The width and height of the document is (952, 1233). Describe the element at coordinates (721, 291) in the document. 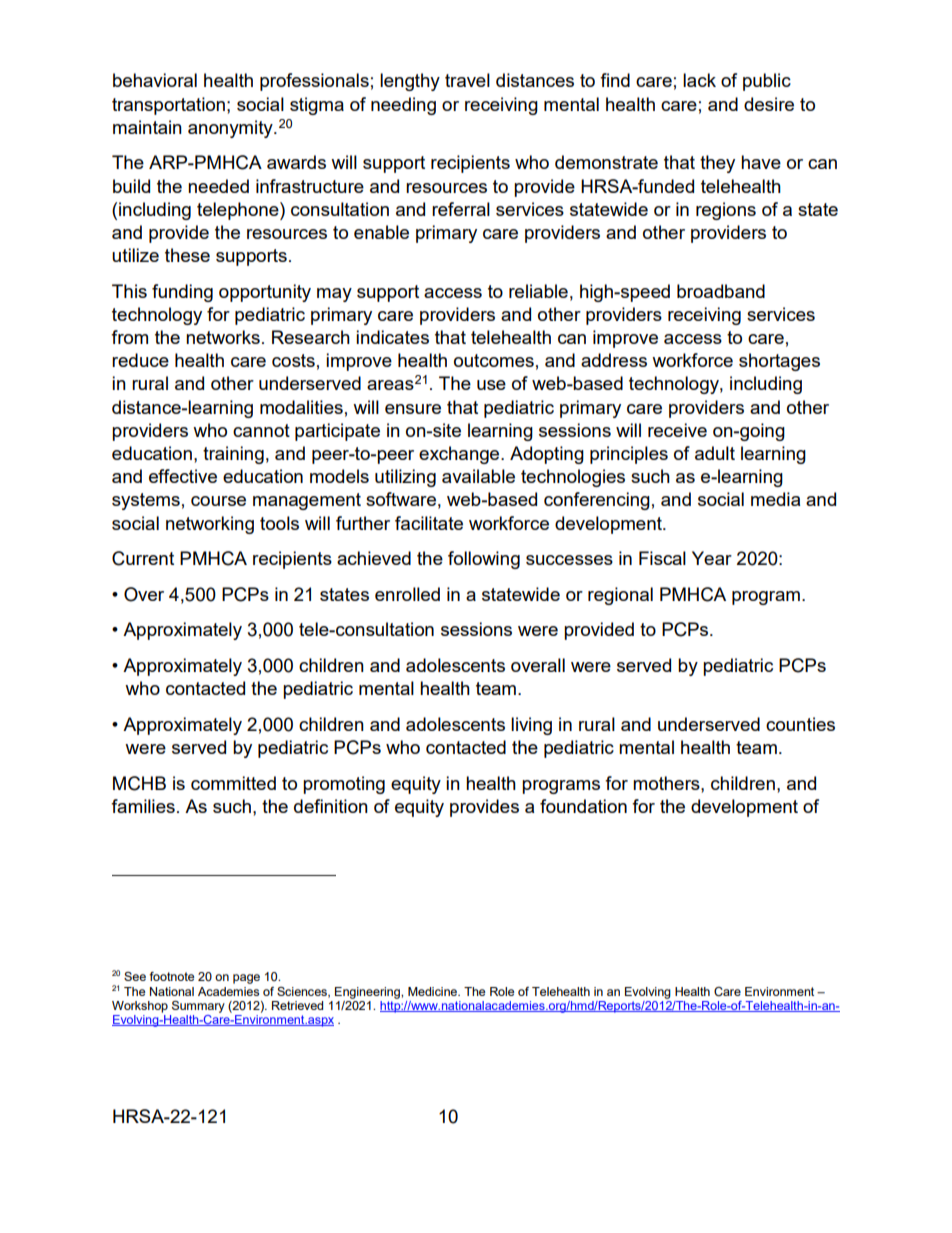

I see `broadband` at that location.
